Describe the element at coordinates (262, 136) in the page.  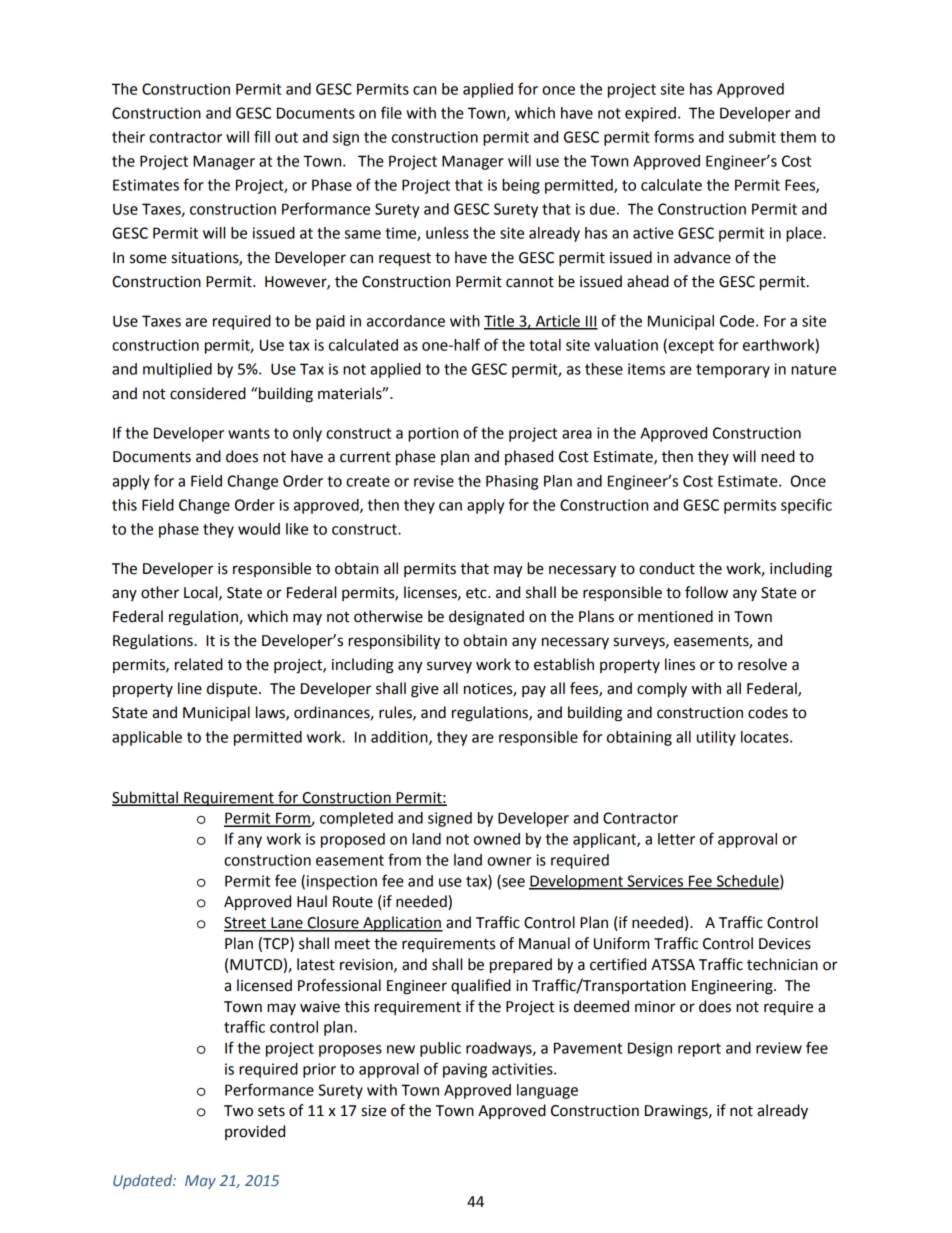
I see `fill` at that location.
